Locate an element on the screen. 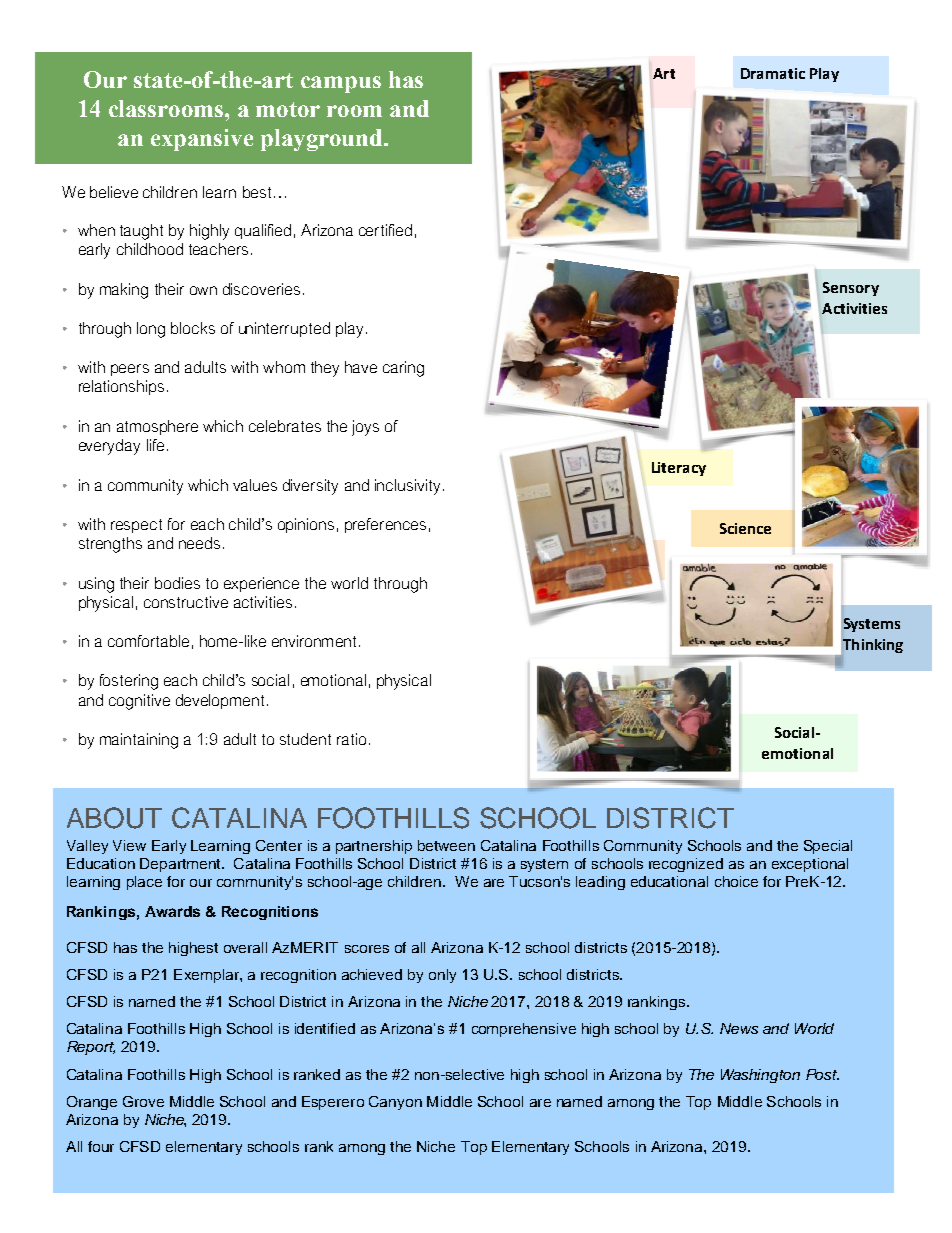 The image size is (952, 1233). Thinking is located at coordinates (871, 646).
